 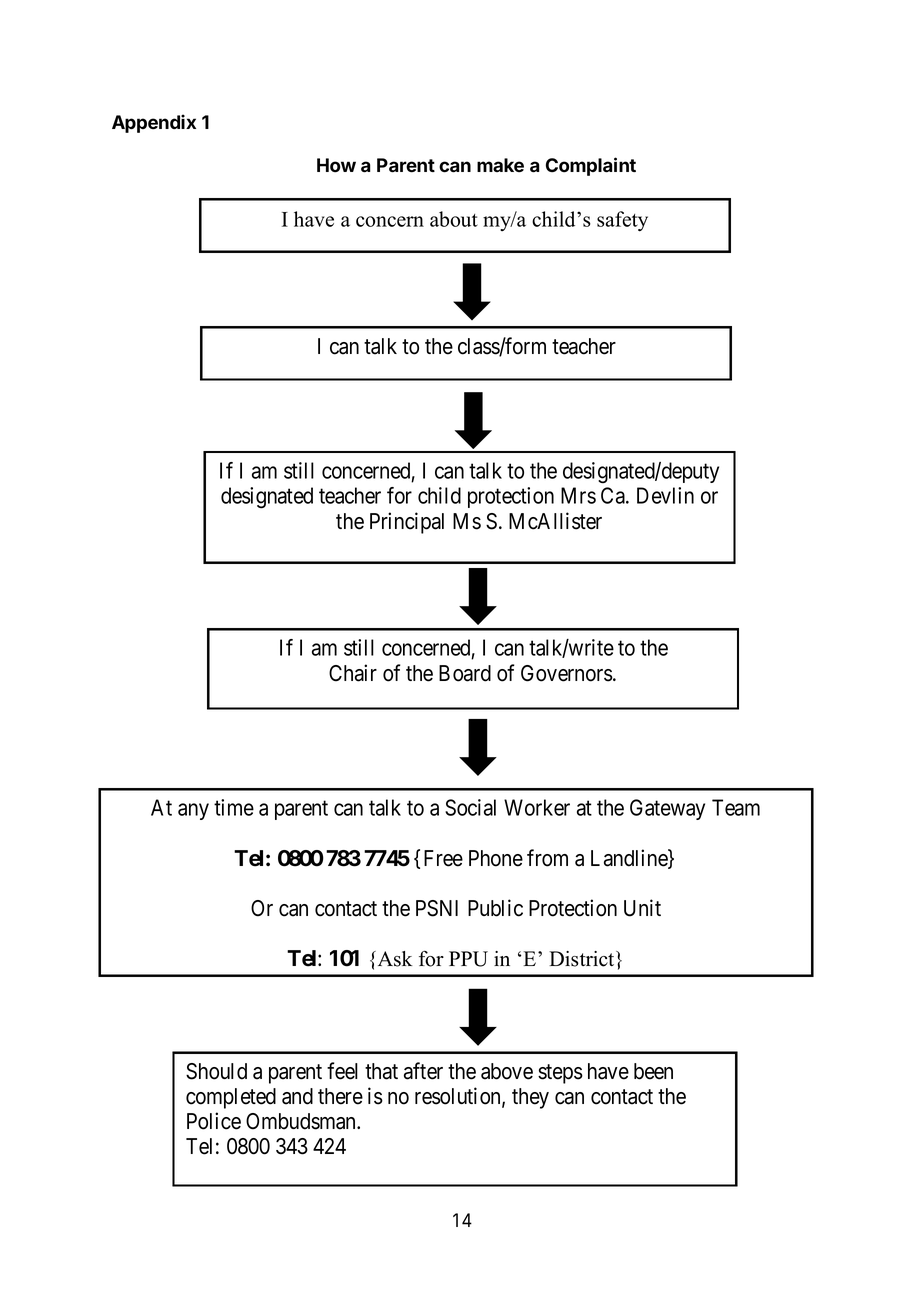 What do you see at coordinates (465, 673) in the screenshot?
I see `Board` at bounding box center [465, 673].
